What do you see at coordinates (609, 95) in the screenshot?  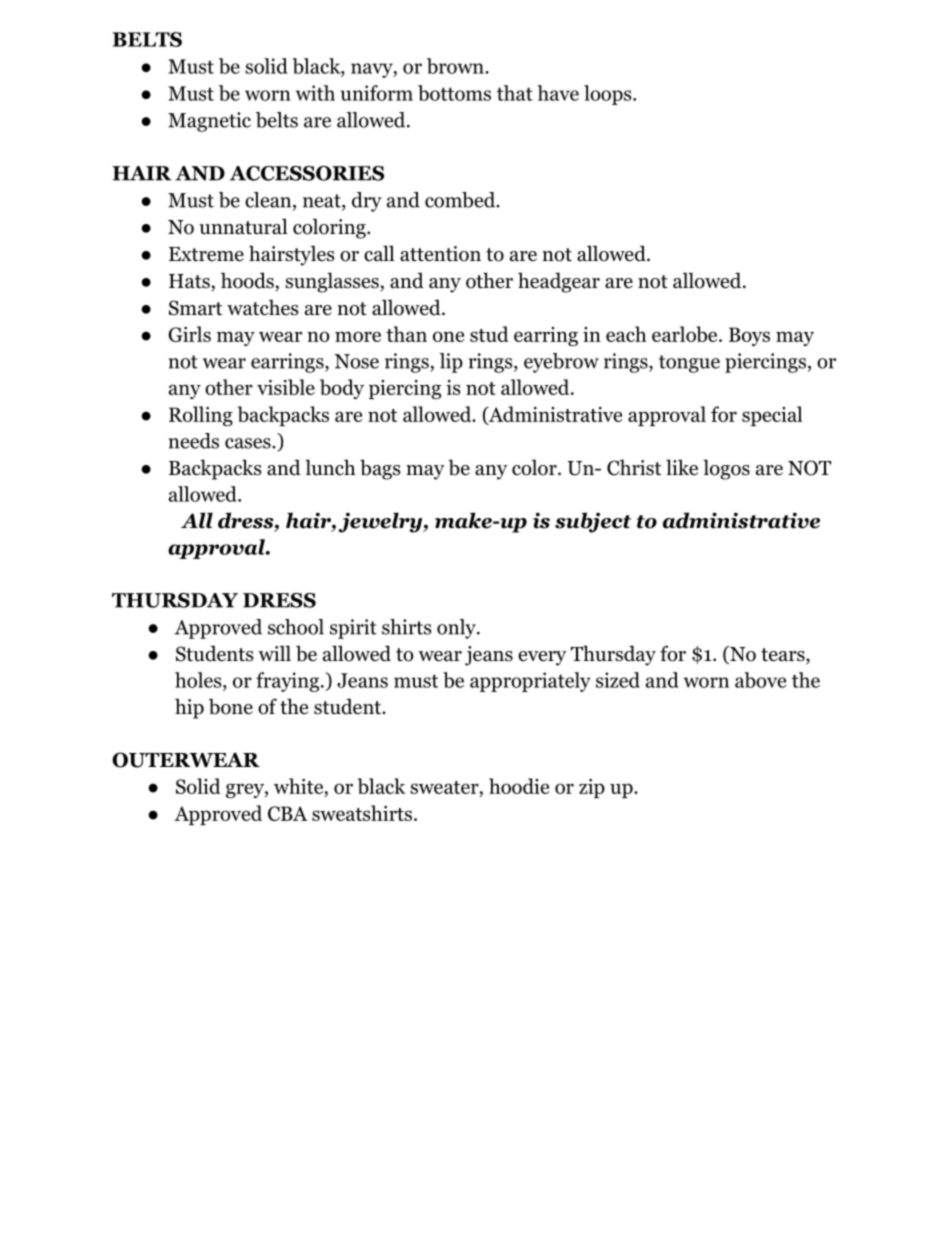 I see `loops` at bounding box center [609, 95].
